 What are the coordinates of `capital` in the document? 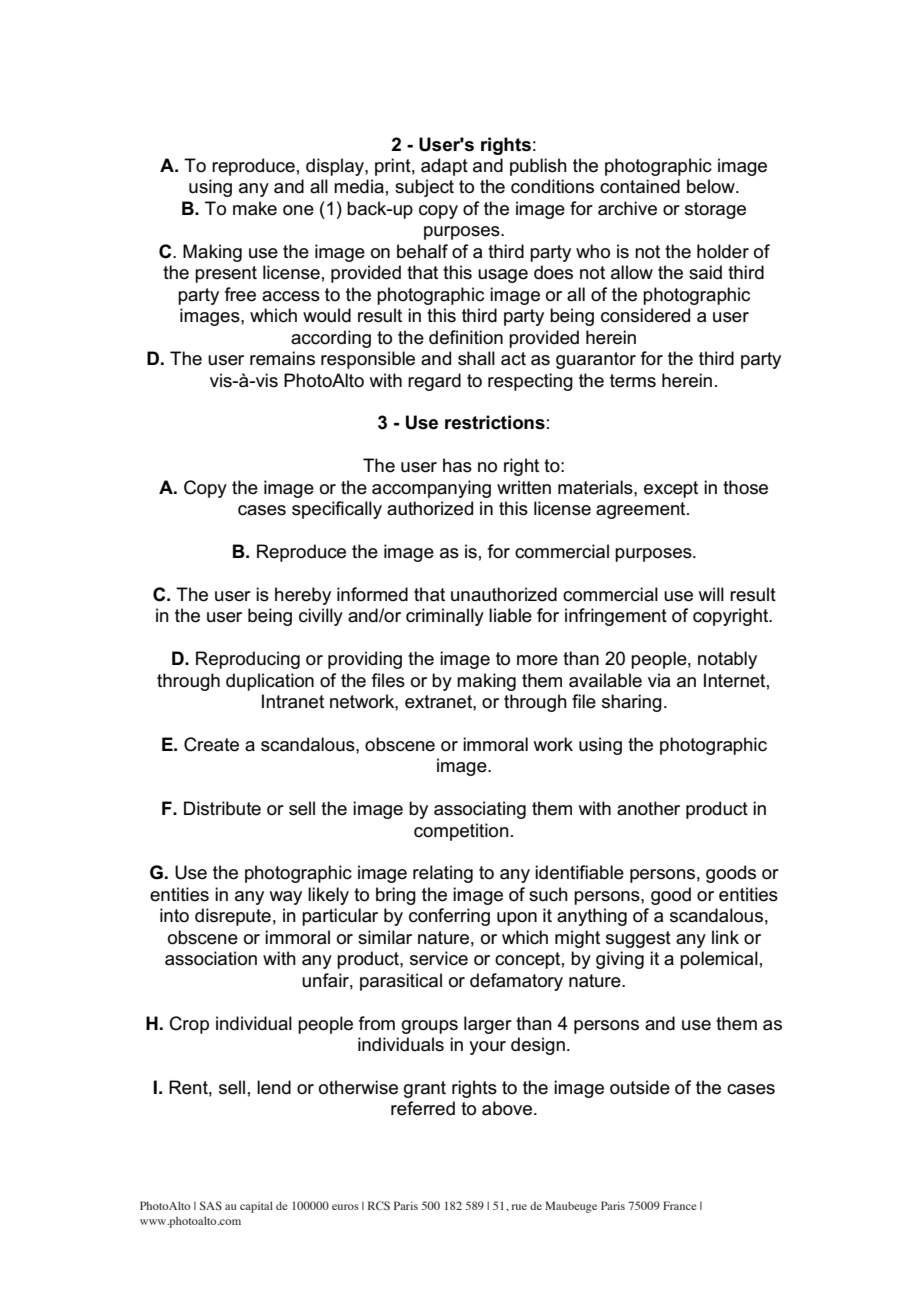 It's located at (256, 1207).
